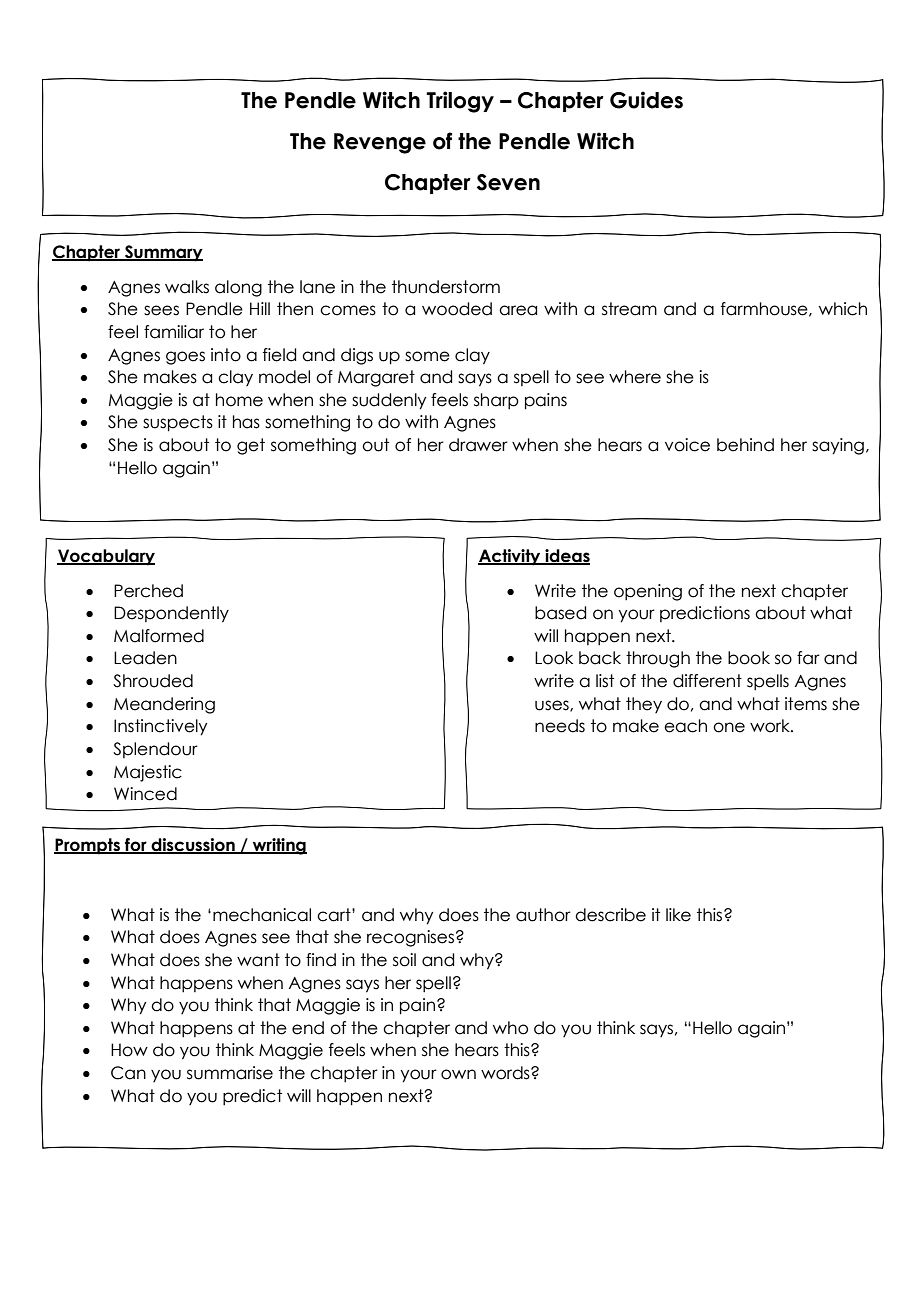 The height and width of the screenshot is (1308, 924). I want to click on which, so click(843, 309).
